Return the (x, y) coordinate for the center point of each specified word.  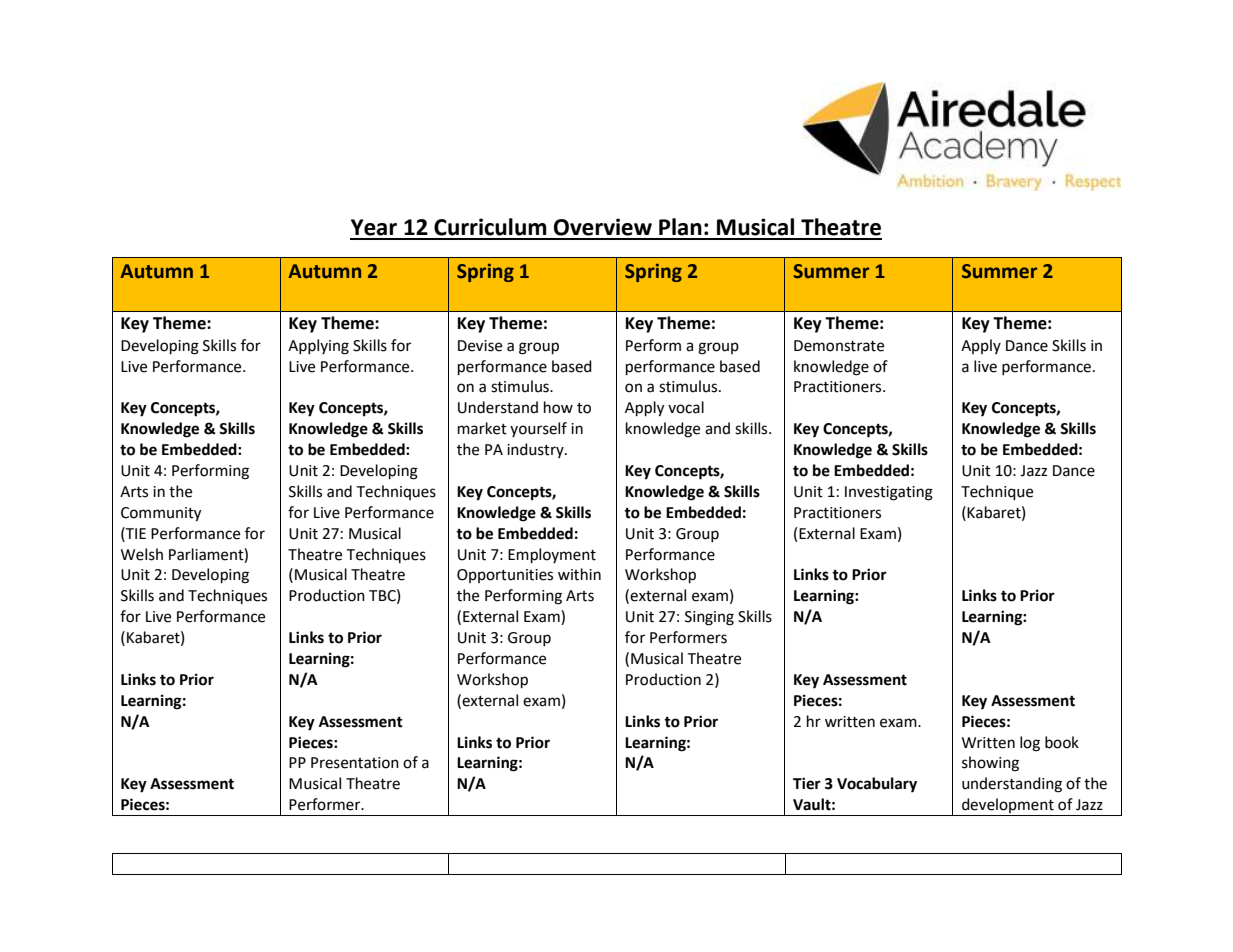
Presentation (355, 763)
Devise (480, 346)
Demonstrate (839, 346)
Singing (709, 618)
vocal (686, 407)
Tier (807, 783)
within (579, 574)
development (1008, 807)
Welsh (142, 554)
